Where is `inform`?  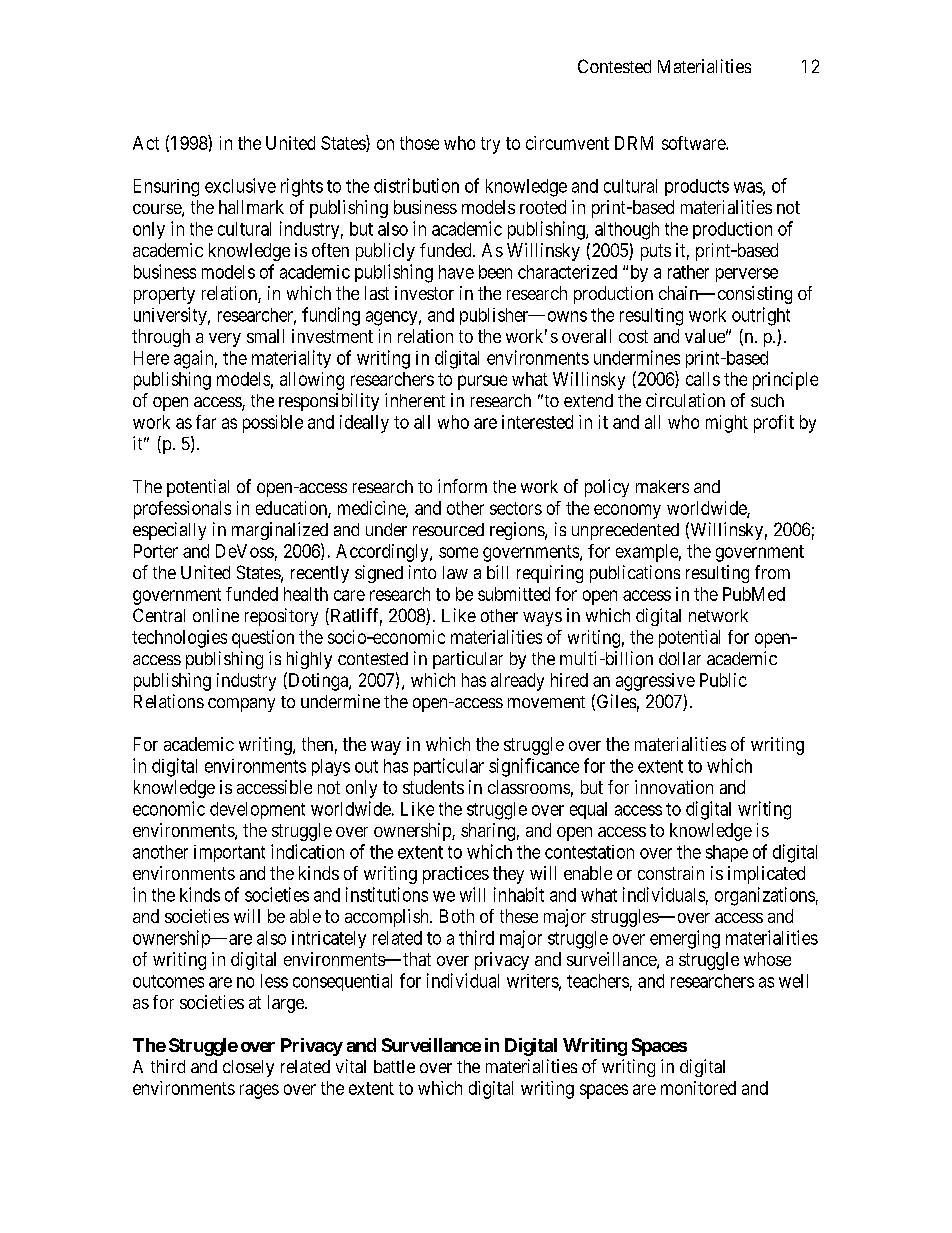 inform is located at coordinates (462, 486).
